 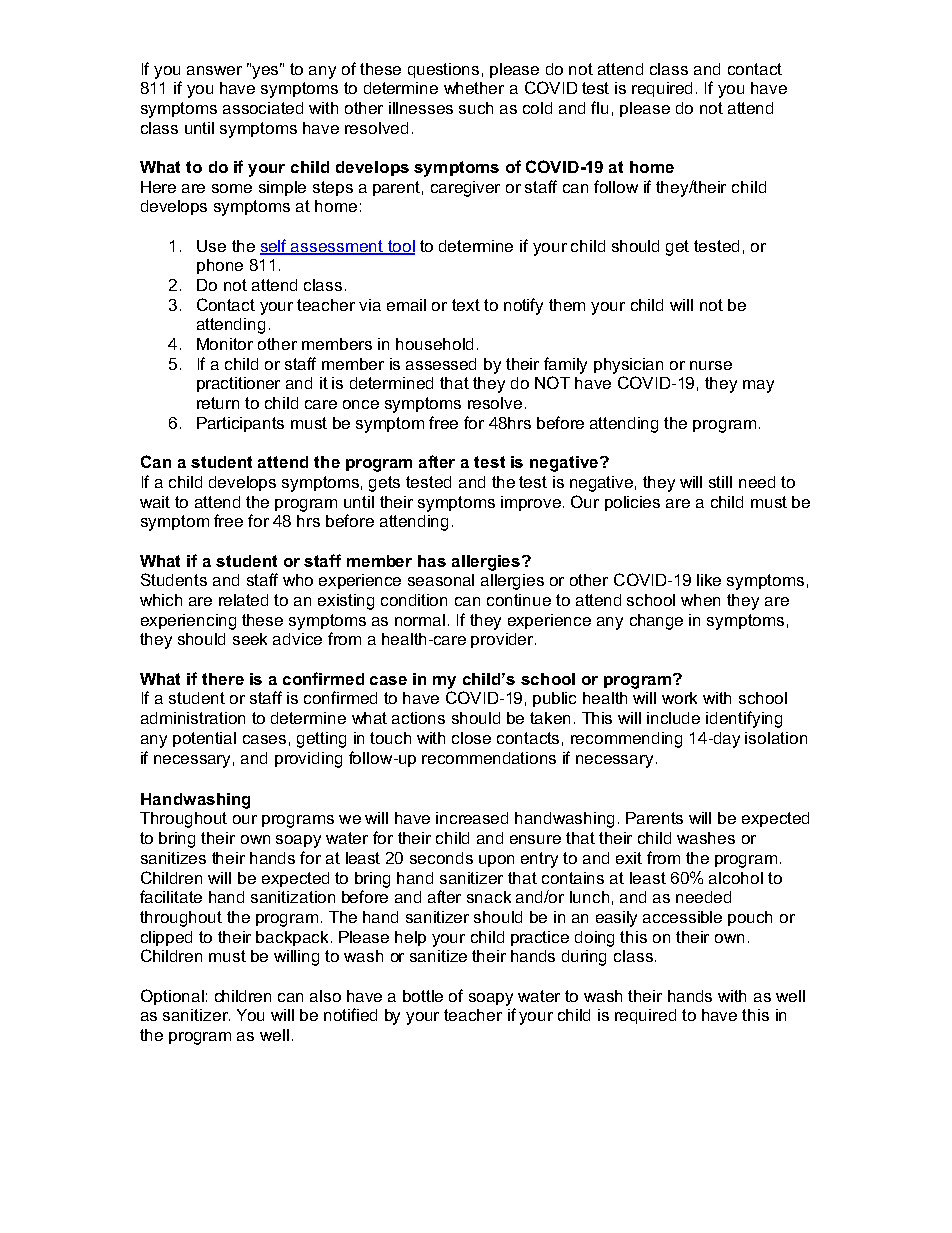 I want to click on seek, so click(x=250, y=639).
